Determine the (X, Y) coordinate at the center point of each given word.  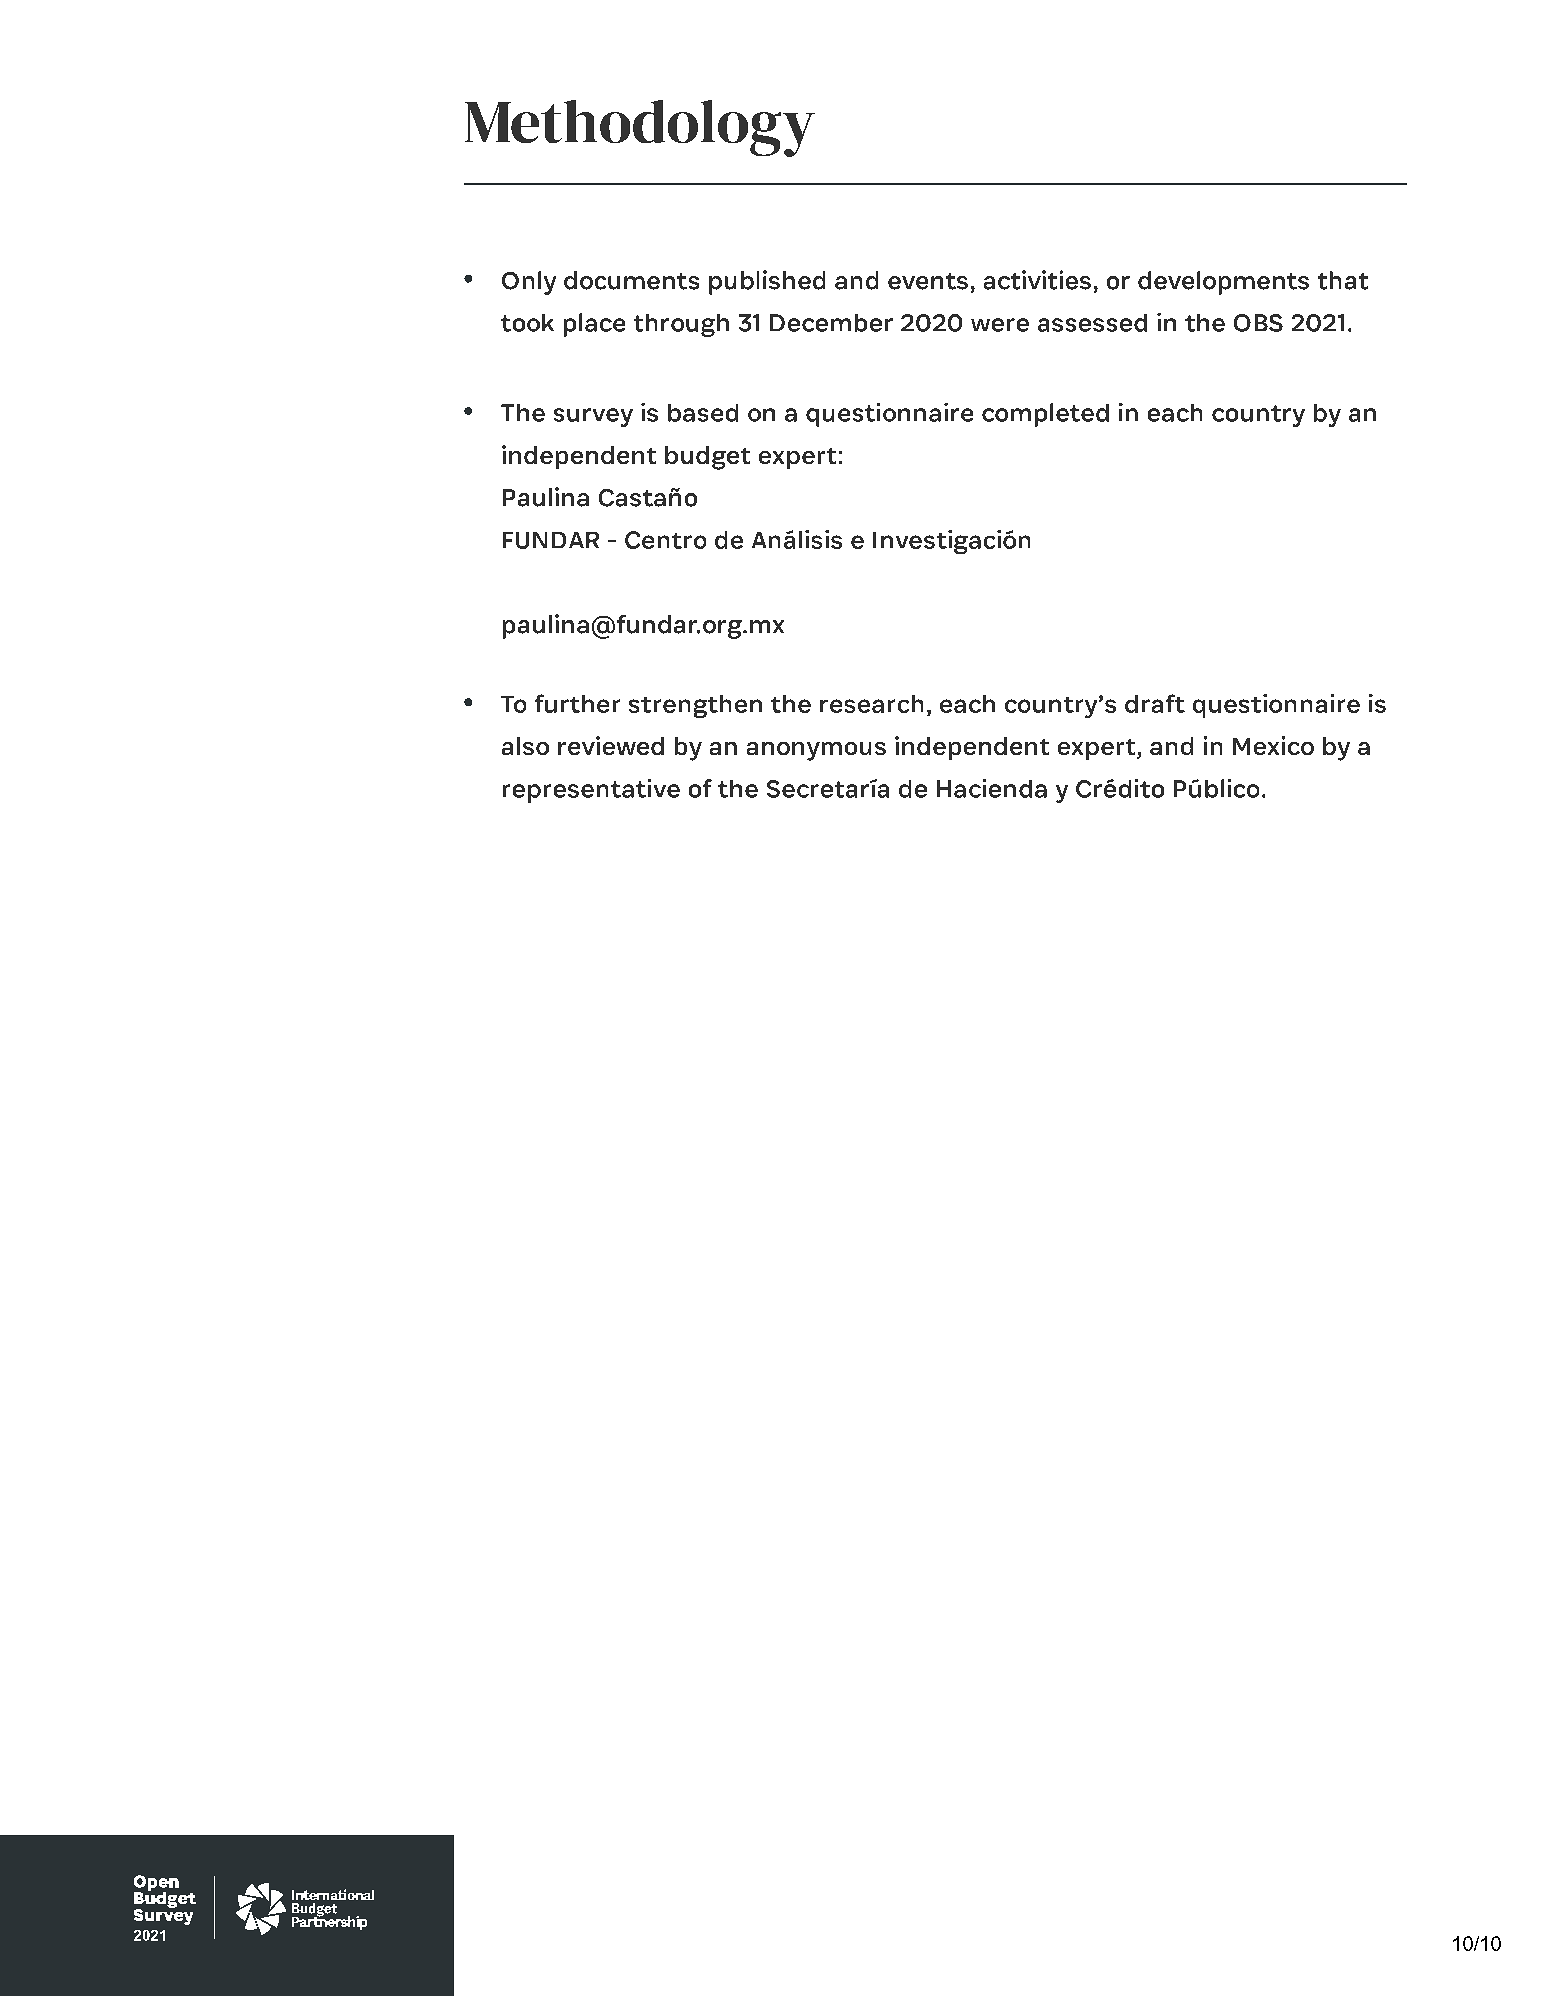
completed (1045, 415)
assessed (1092, 323)
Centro (665, 540)
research (871, 704)
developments (1223, 283)
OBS (1258, 323)
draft (1155, 703)
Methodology (640, 128)
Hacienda (992, 788)
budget (707, 458)
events (928, 281)
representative (591, 791)
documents (631, 280)
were (1000, 325)
